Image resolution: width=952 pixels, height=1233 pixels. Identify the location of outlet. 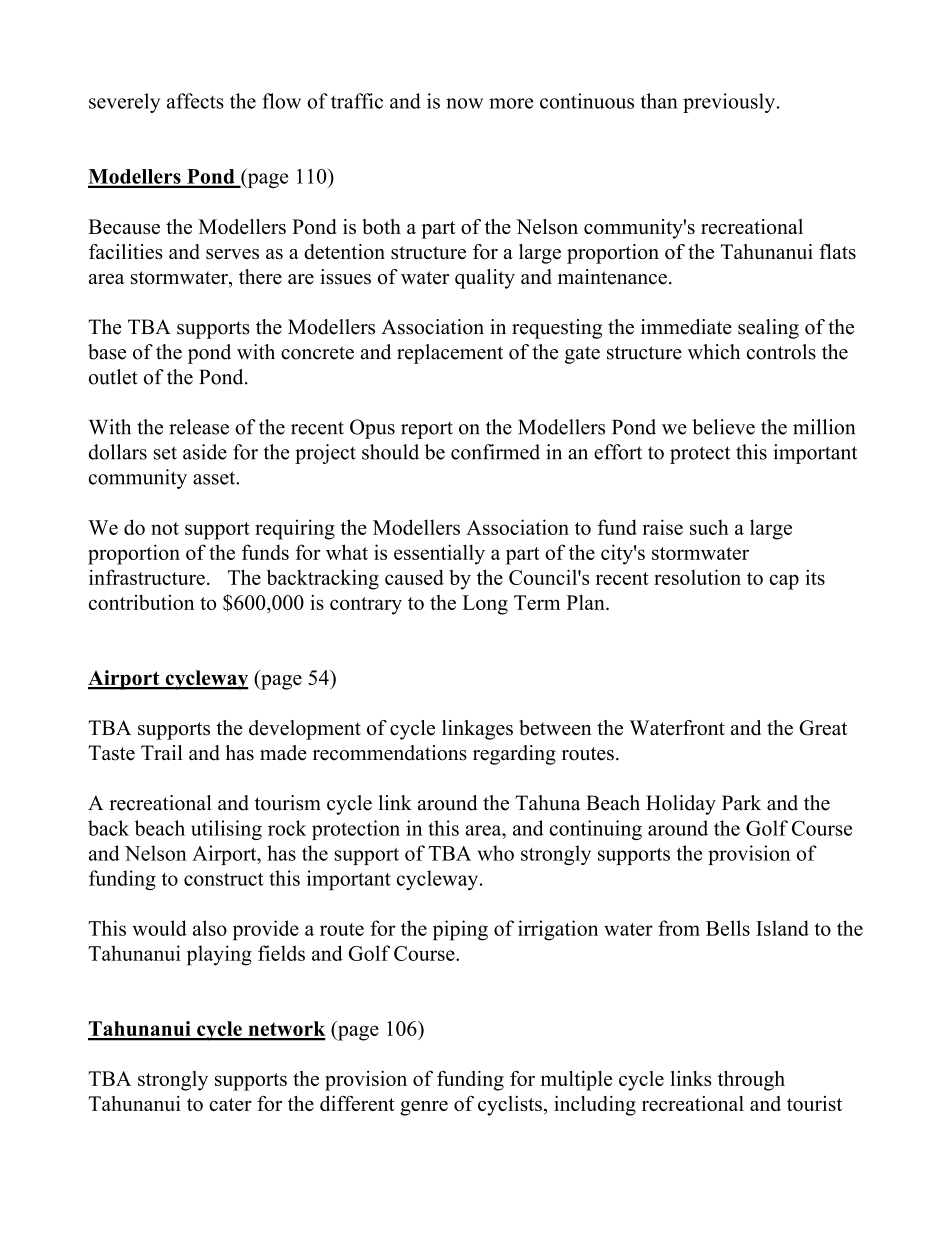
(113, 377).
